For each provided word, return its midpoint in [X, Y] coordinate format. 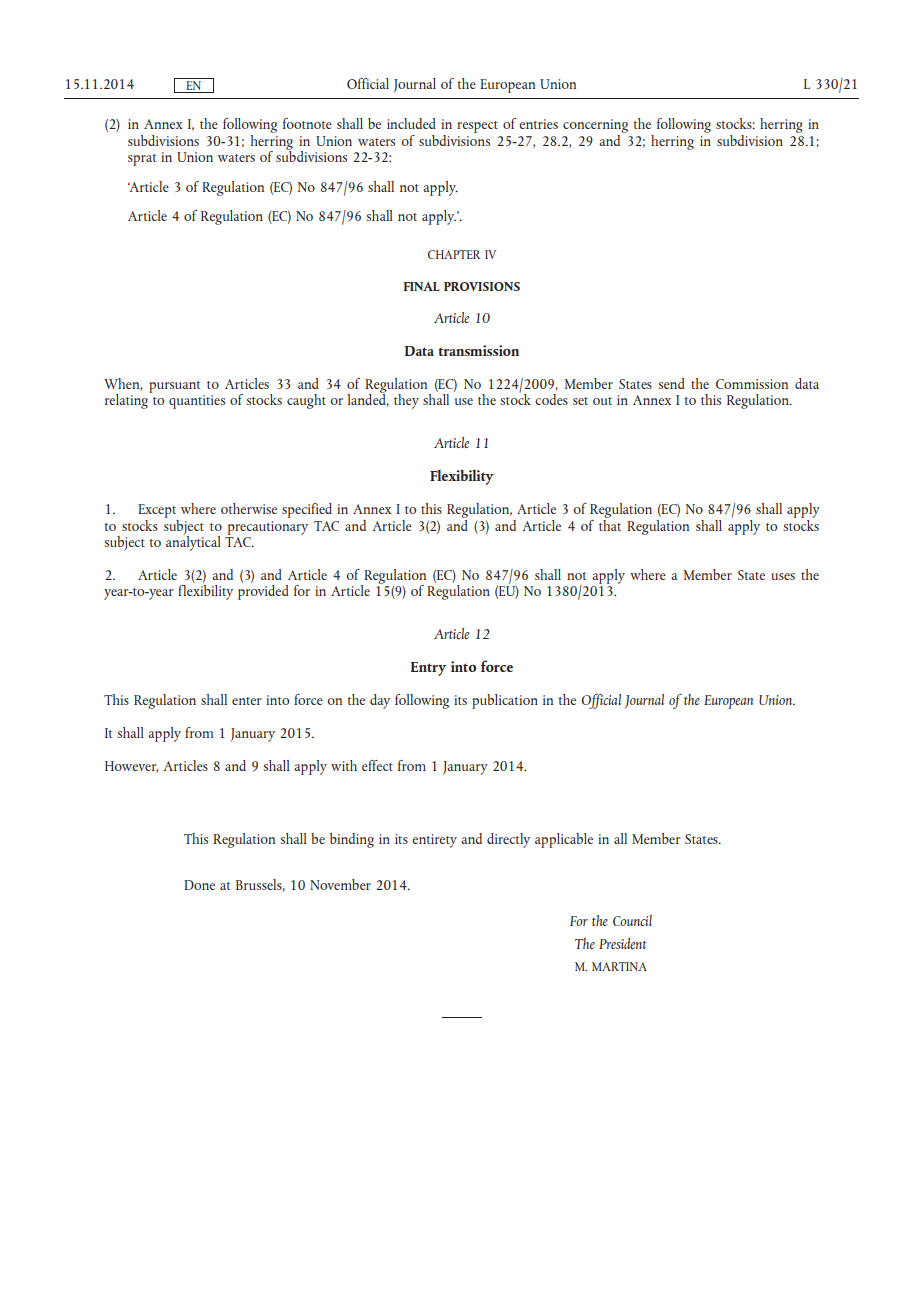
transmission [478, 350]
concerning [595, 126]
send [671, 383]
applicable [564, 840]
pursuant [174, 387]
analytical [193, 542]
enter [247, 701]
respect [477, 127]
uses [783, 576]
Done [199, 885]
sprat [142, 160]
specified [307, 510]
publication [505, 701]
